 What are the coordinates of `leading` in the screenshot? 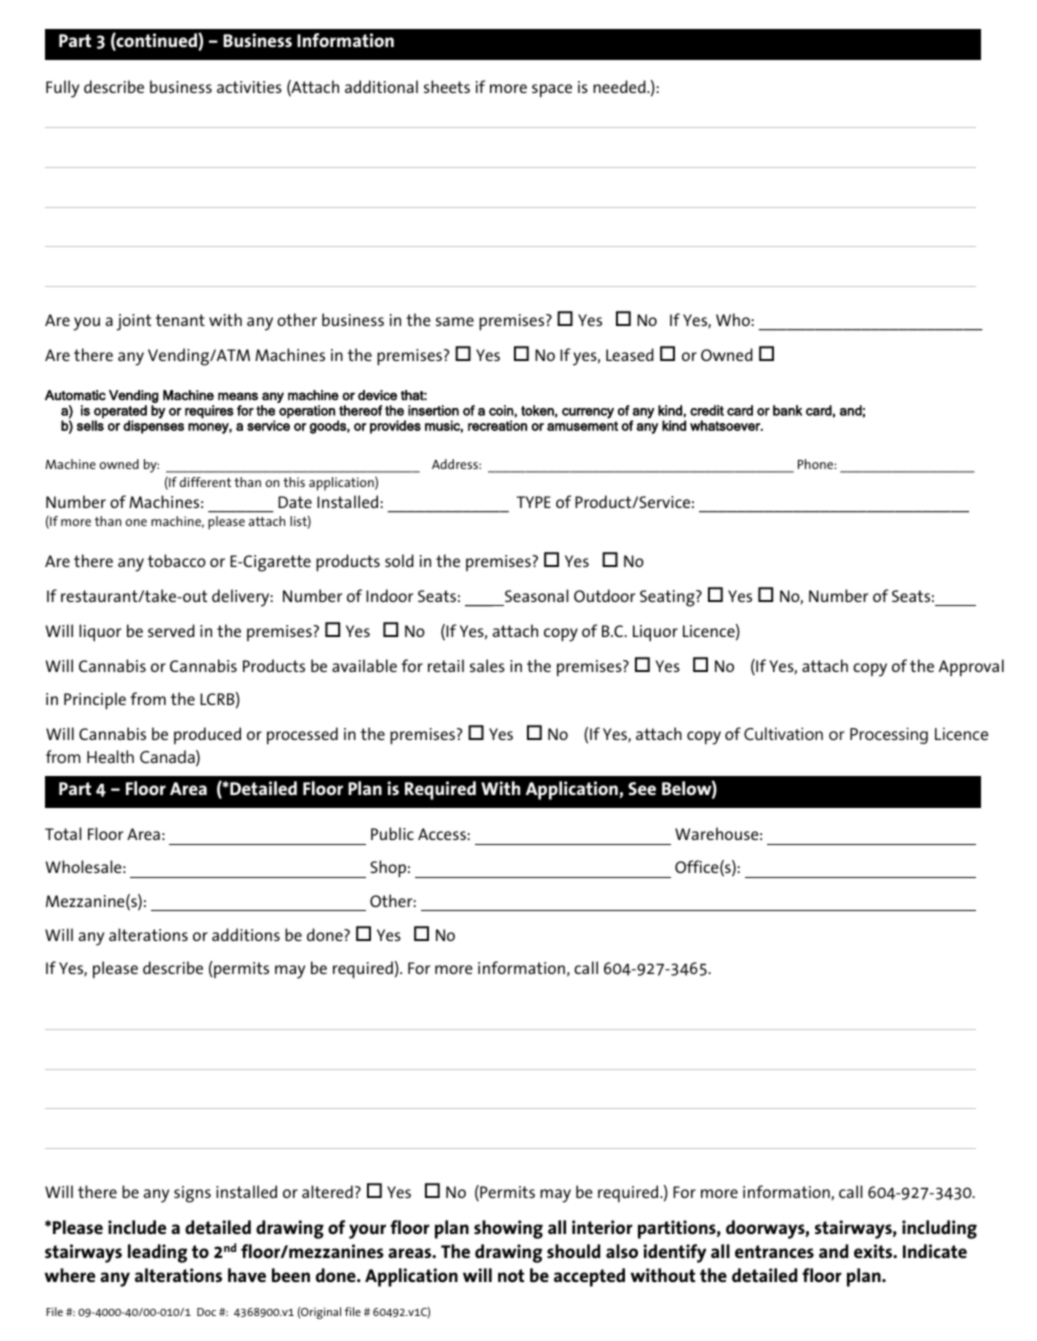 It's located at (157, 1253).
